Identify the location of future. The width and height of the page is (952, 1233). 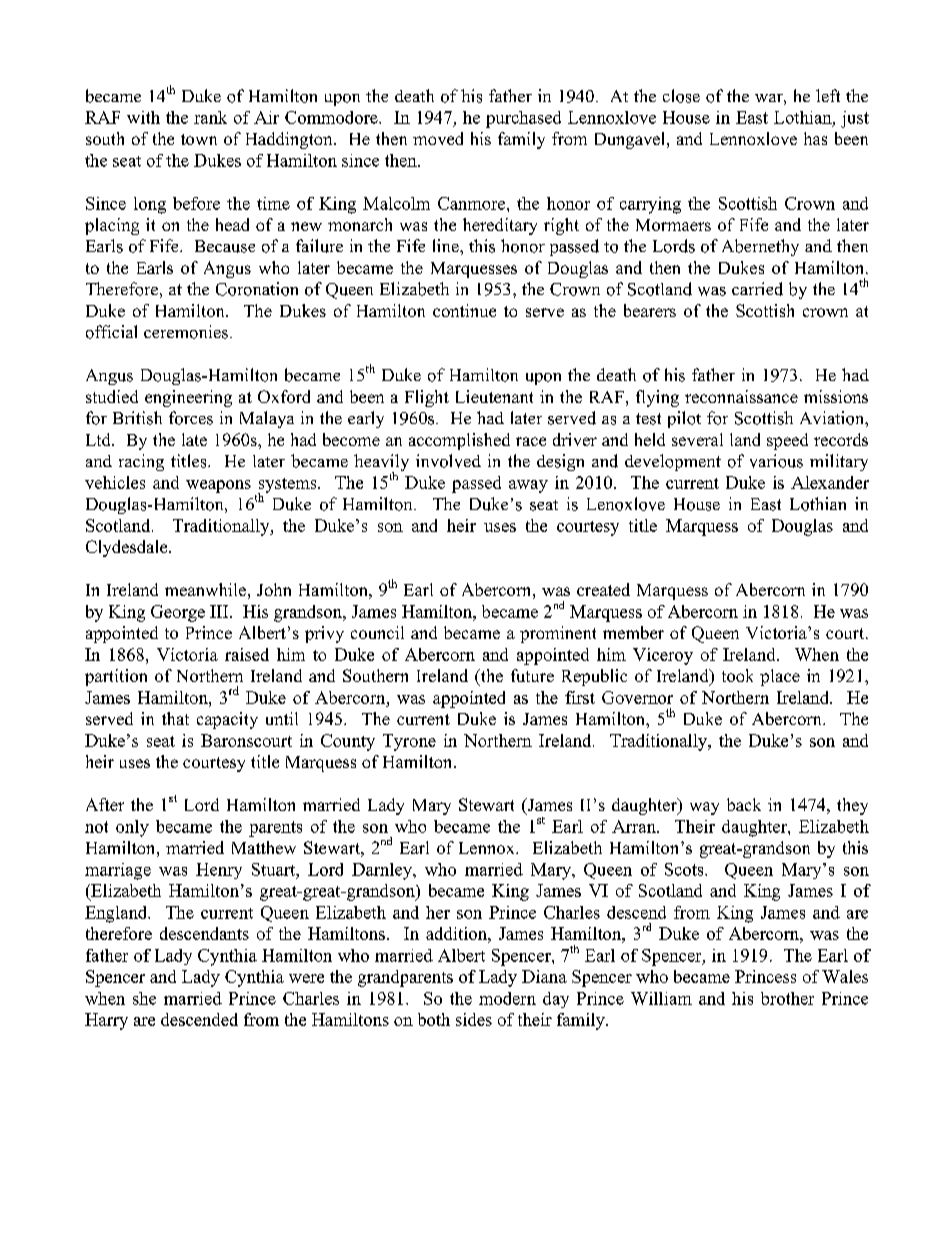
(532, 675).
